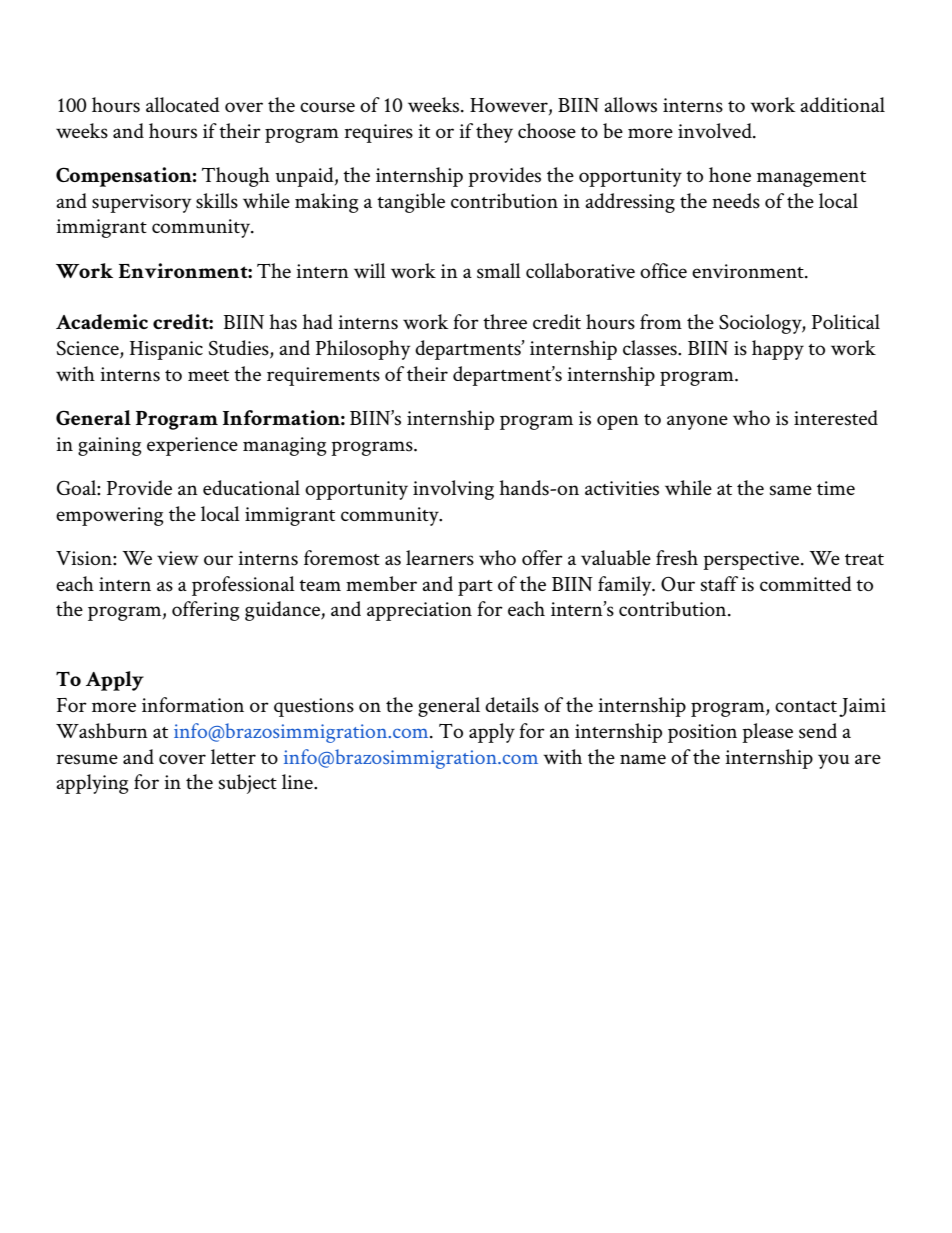 The height and width of the document is (1233, 952). What do you see at coordinates (716, 130) in the document?
I see `involved` at bounding box center [716, 130].
